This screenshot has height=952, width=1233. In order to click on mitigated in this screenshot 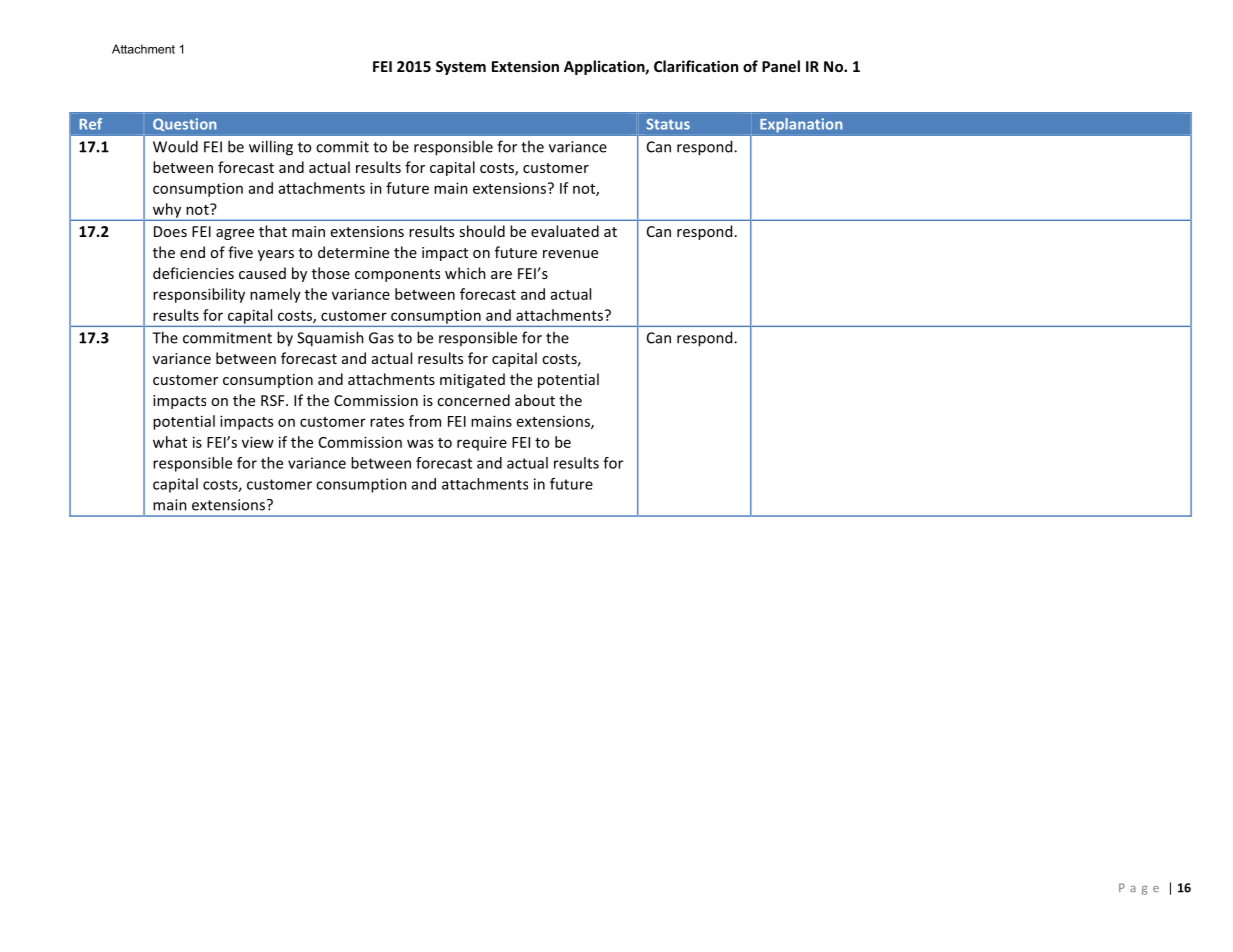, I will do `click(472, 380)`.
